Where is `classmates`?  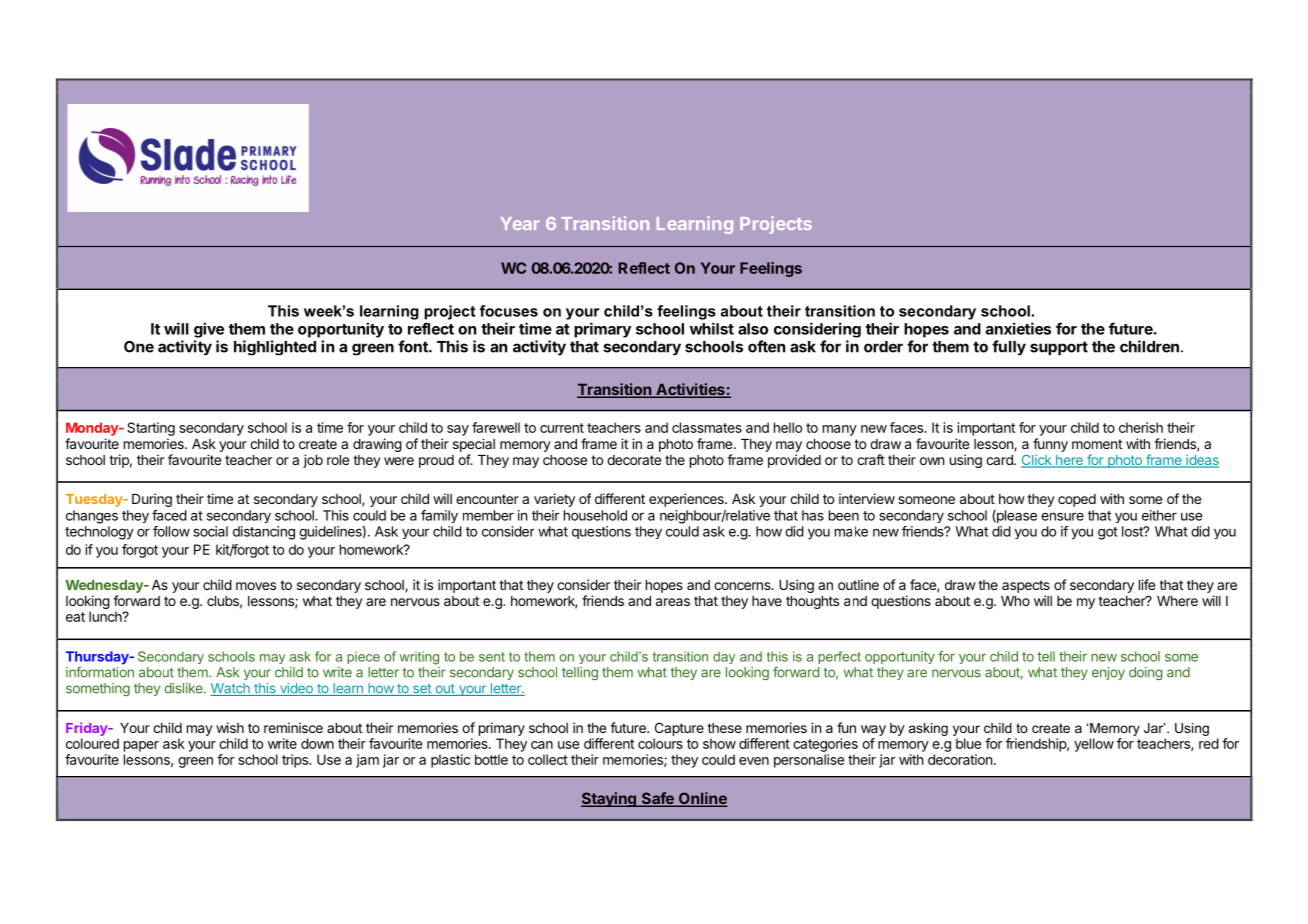 classmates is located at coordinates (707, 427).
